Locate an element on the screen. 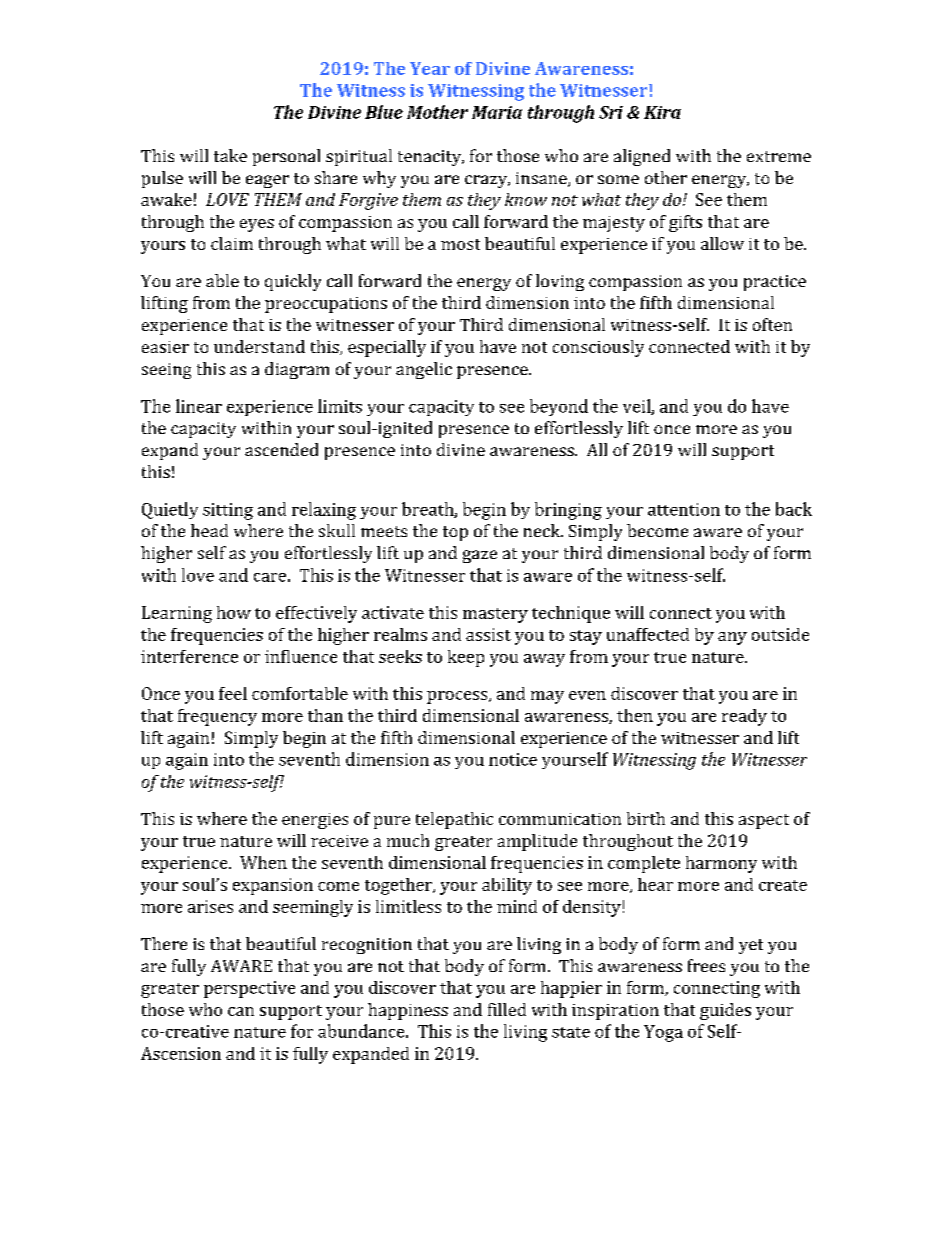  gaze is located at coordinates (480, 556).
